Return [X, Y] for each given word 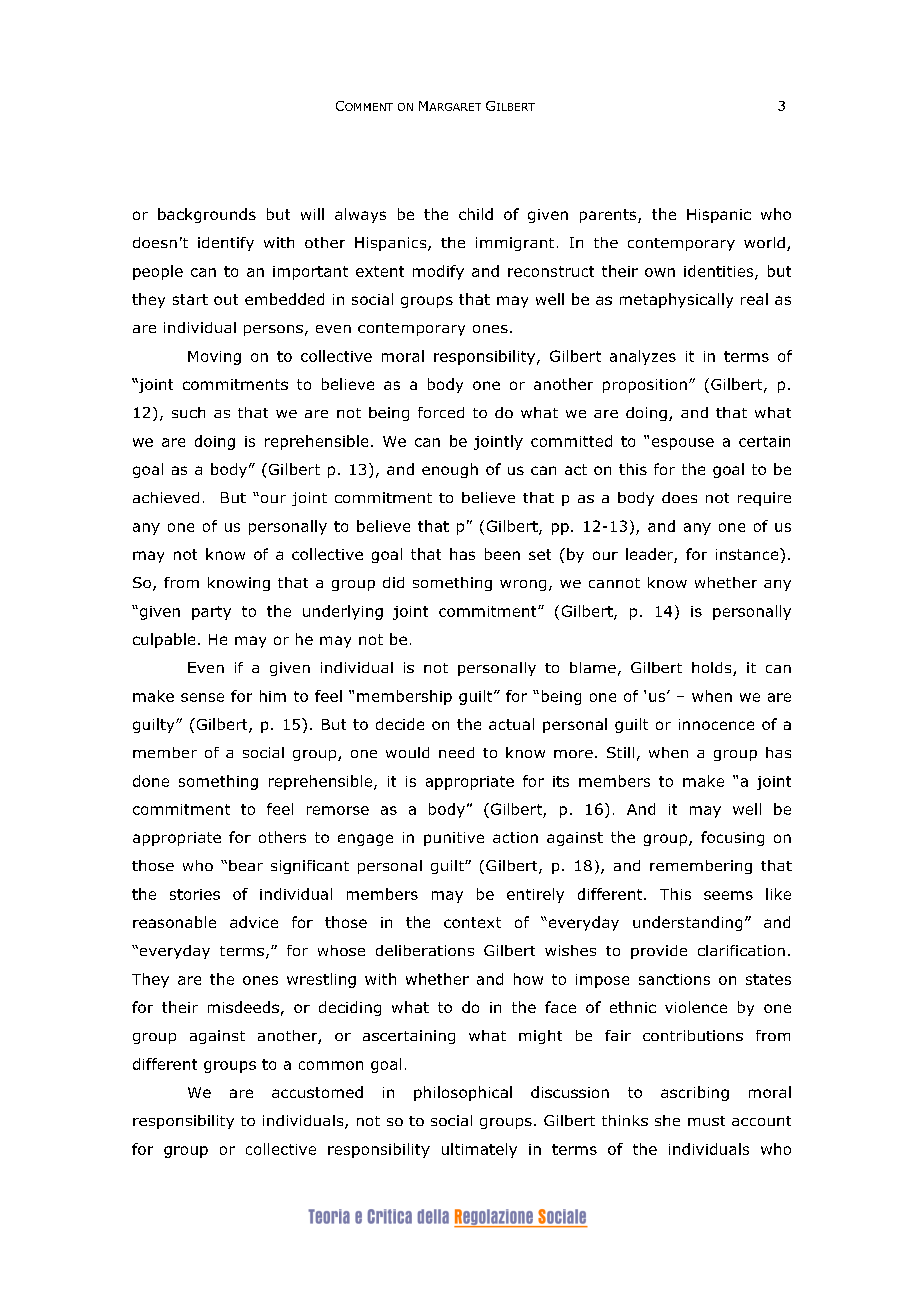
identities [720, 272]
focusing [732, 838]
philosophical [463, 1093]
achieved [166, 497]
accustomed [317, 1092]
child [476, 214]
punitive [454, 839]
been [502, 554]
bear [246, 865]
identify [226, 244]
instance [748, 554]
